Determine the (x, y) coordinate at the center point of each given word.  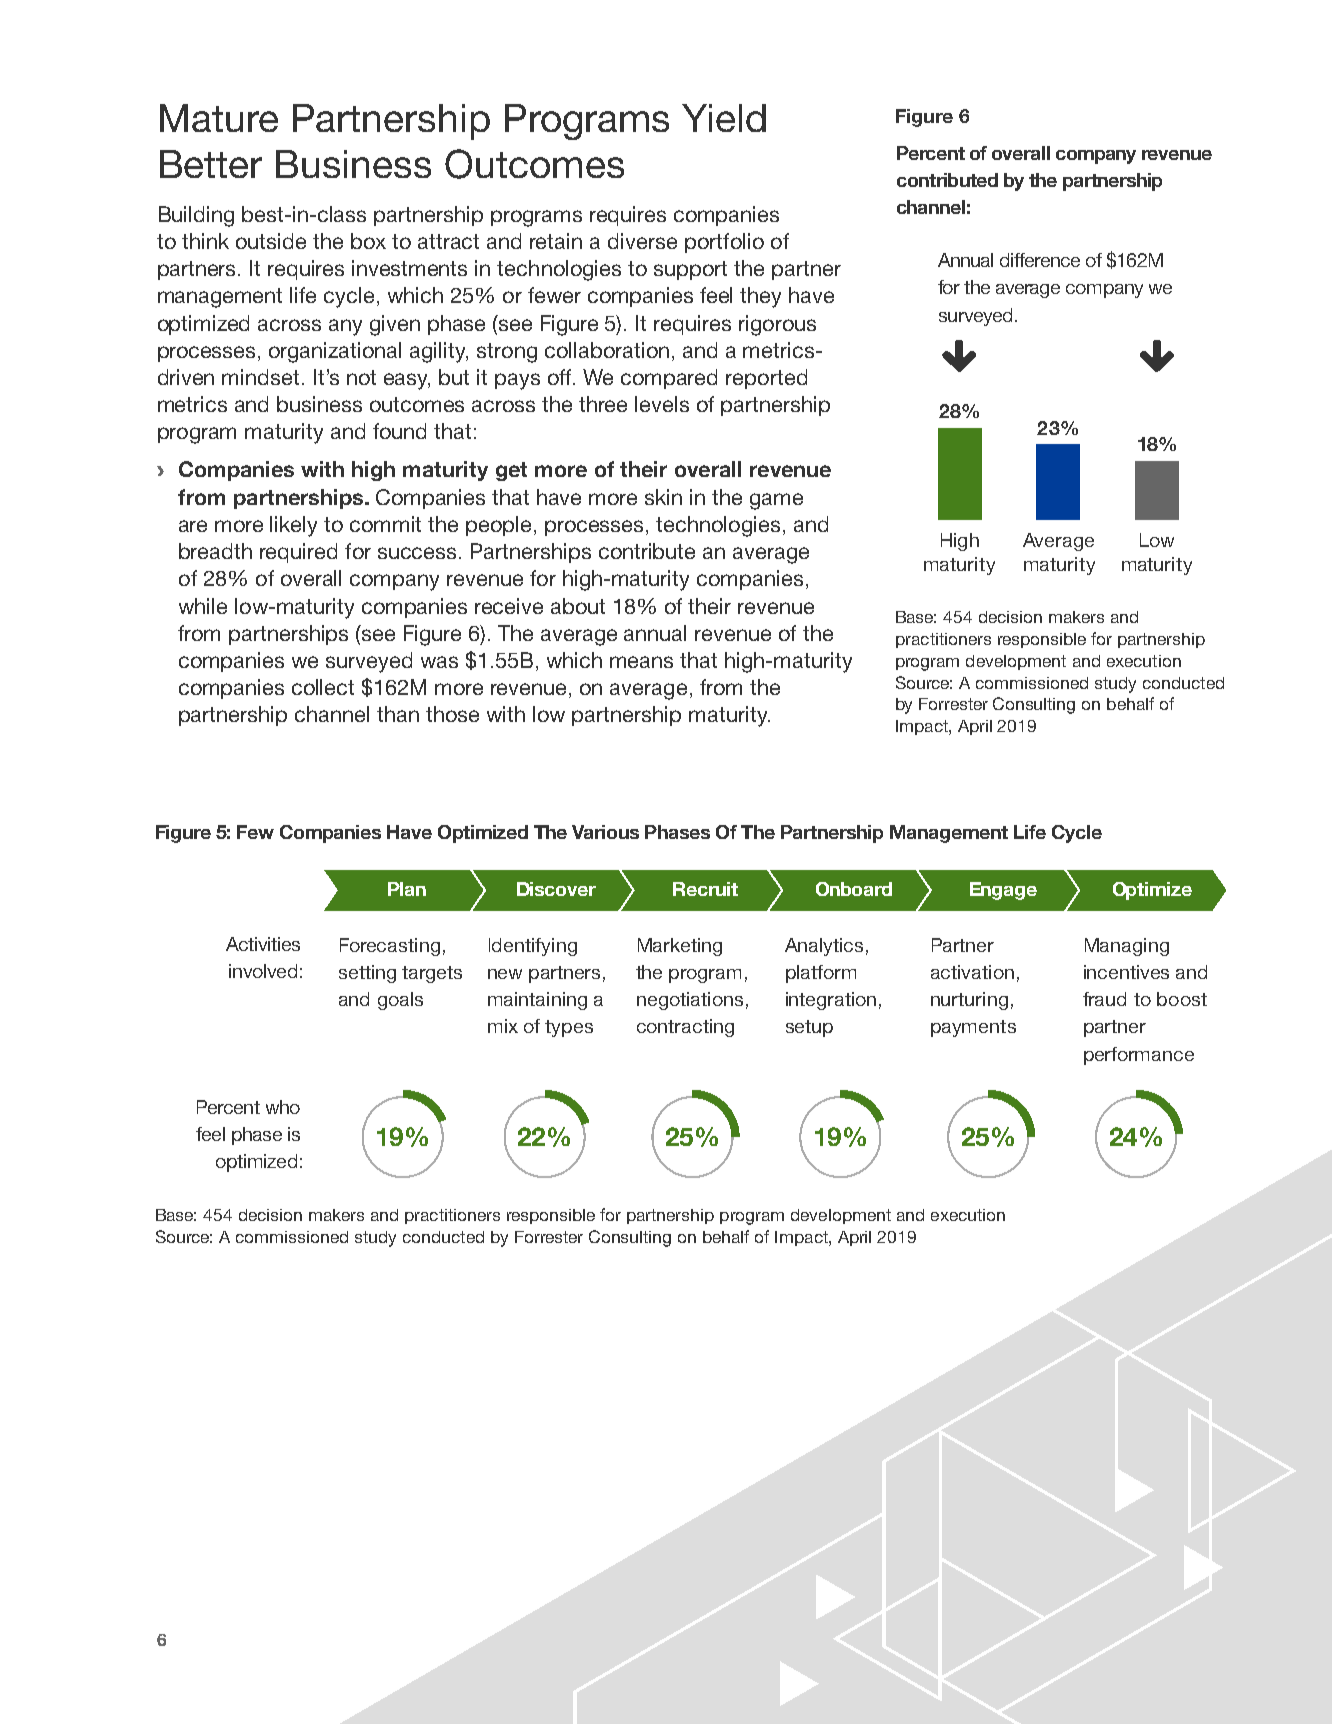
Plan (407, 889)
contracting (685, 1028)
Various (605, 832)
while (203, 606)
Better (211, 164)
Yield (724, 118)
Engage (1003, 891)
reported (766, 379)
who (283, 1107)
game (776, 501)
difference (1040, 260)
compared (669, 379)
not (361, 377)
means (641, 662)
